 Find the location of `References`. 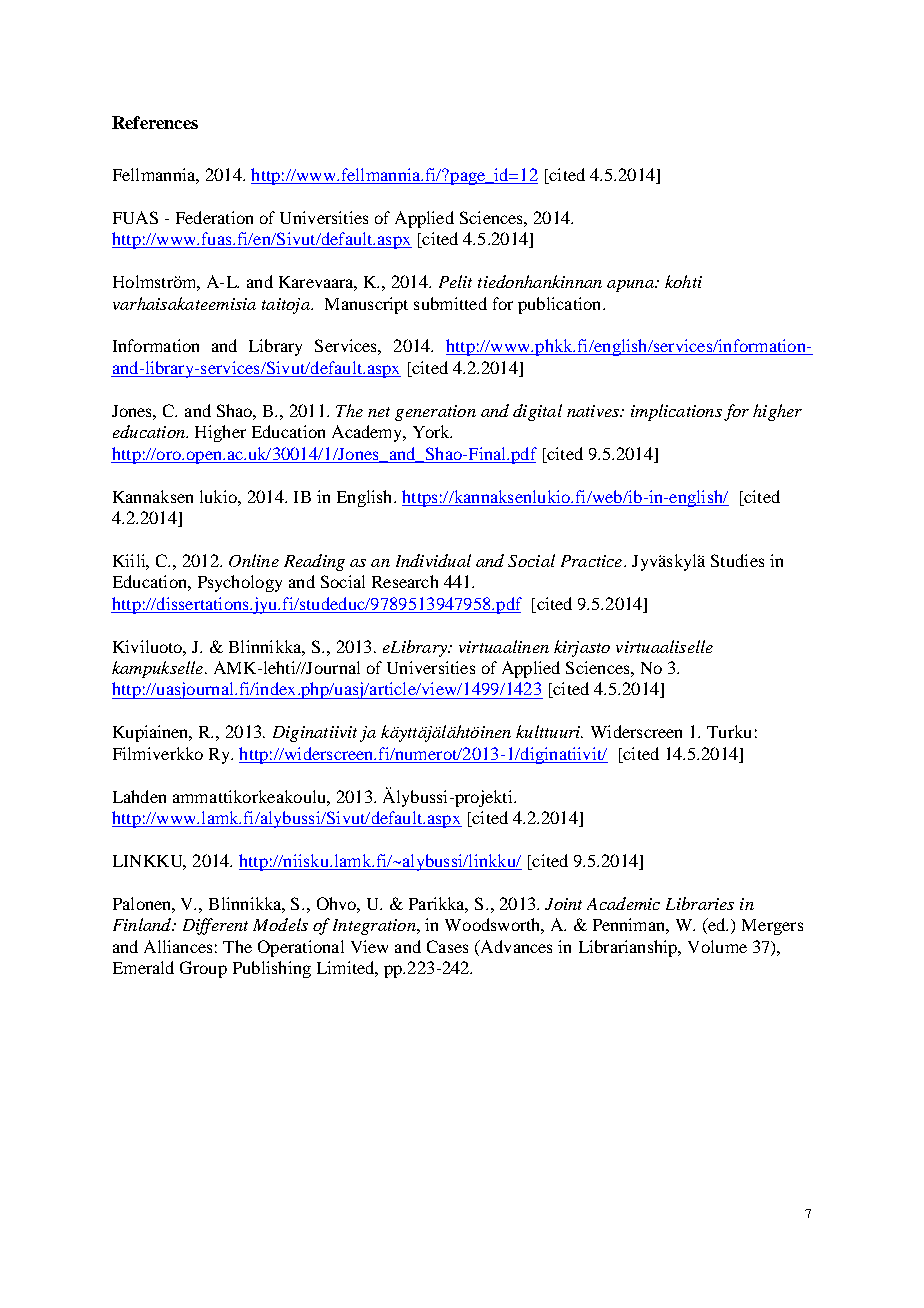

References is located at coordinates (155, 122).
